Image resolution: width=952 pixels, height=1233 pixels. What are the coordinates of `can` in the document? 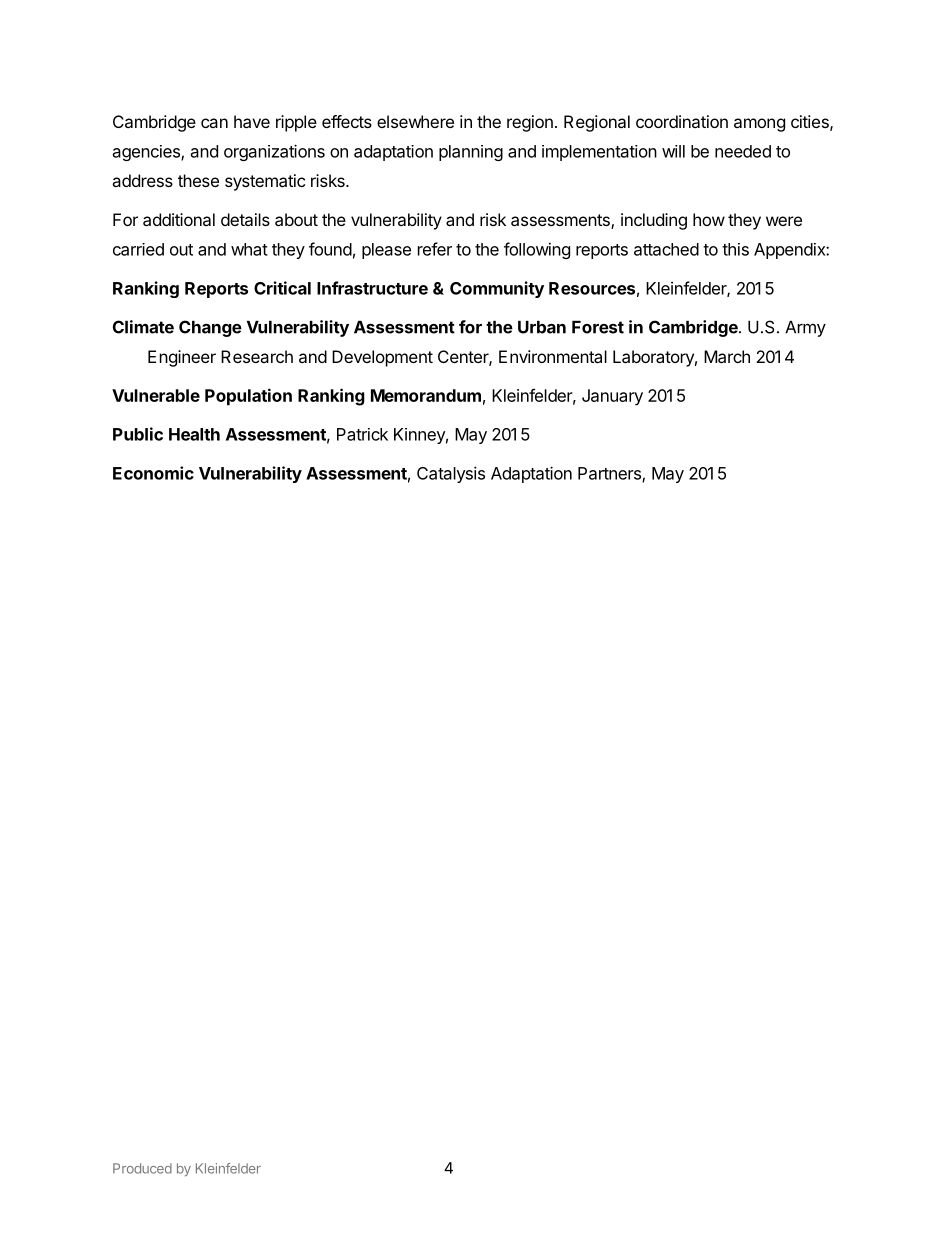 It's located at (214, 123).
